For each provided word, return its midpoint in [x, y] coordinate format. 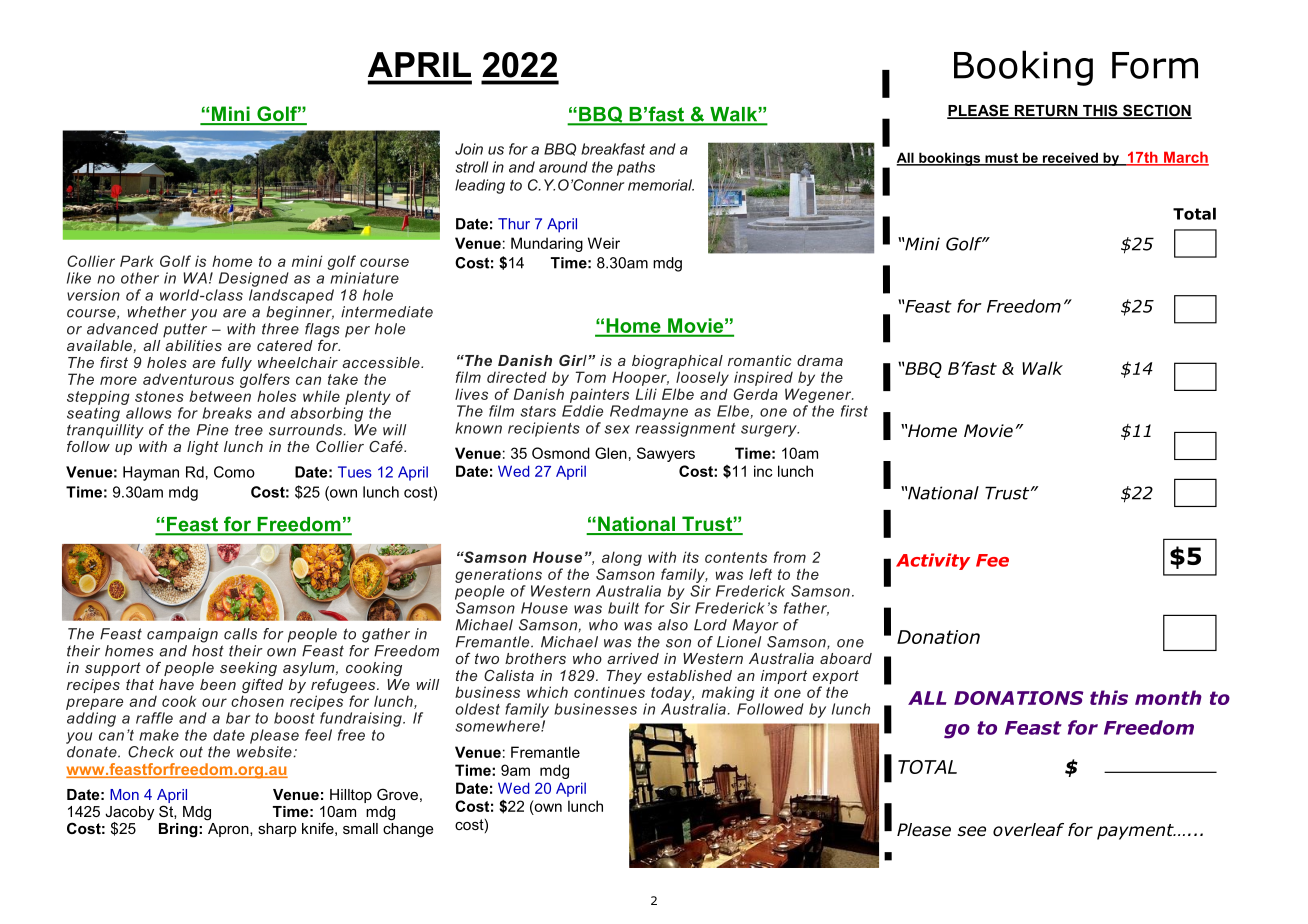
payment [1136, 832]
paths [636, 168]
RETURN [1046, 112]
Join [469, 149]
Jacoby [129, 814]
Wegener [819, 395]
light [203, 448]
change [408, 829]
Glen [611, 453]
